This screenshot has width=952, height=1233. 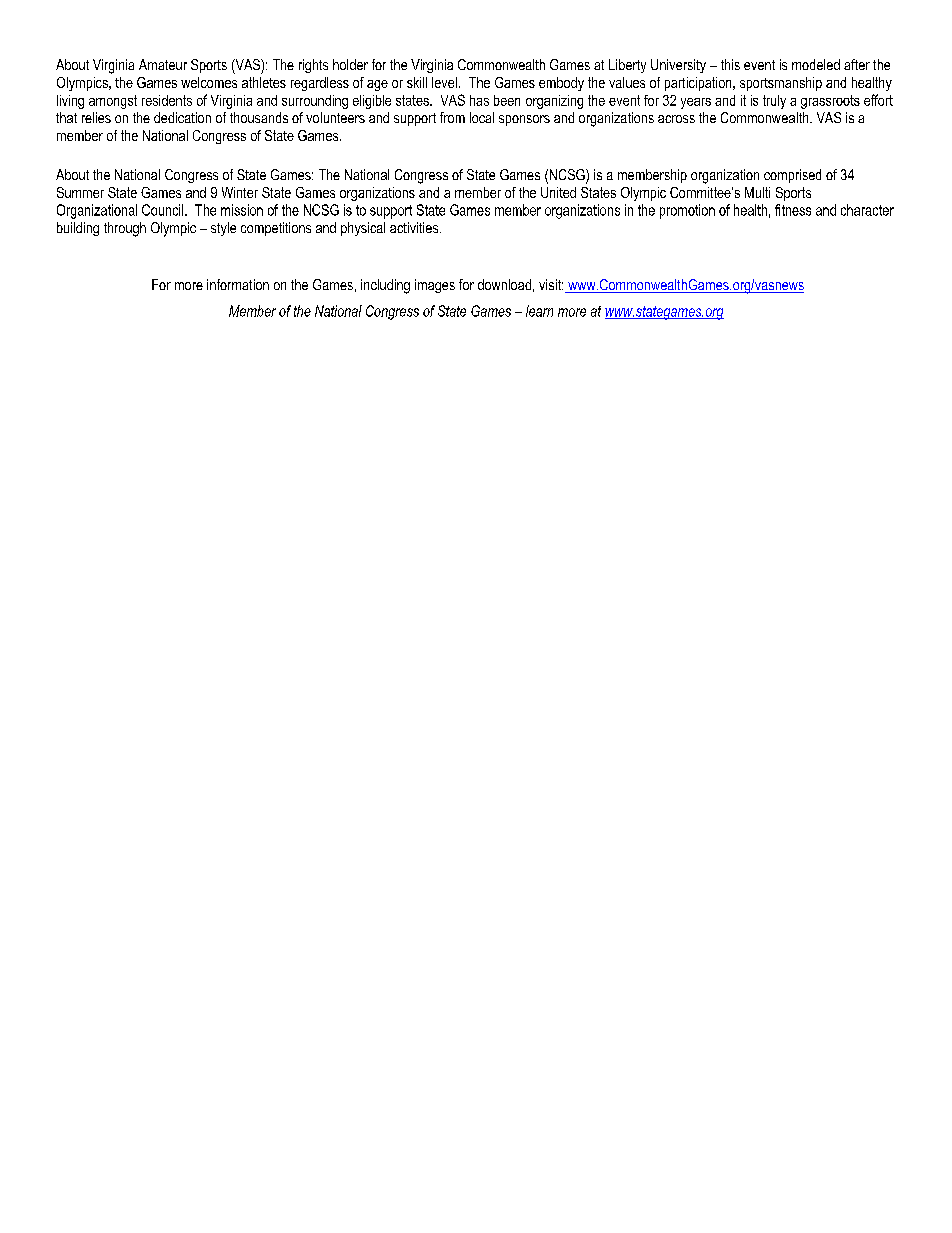 I want to click on learn, so click(x=539, y=311).
